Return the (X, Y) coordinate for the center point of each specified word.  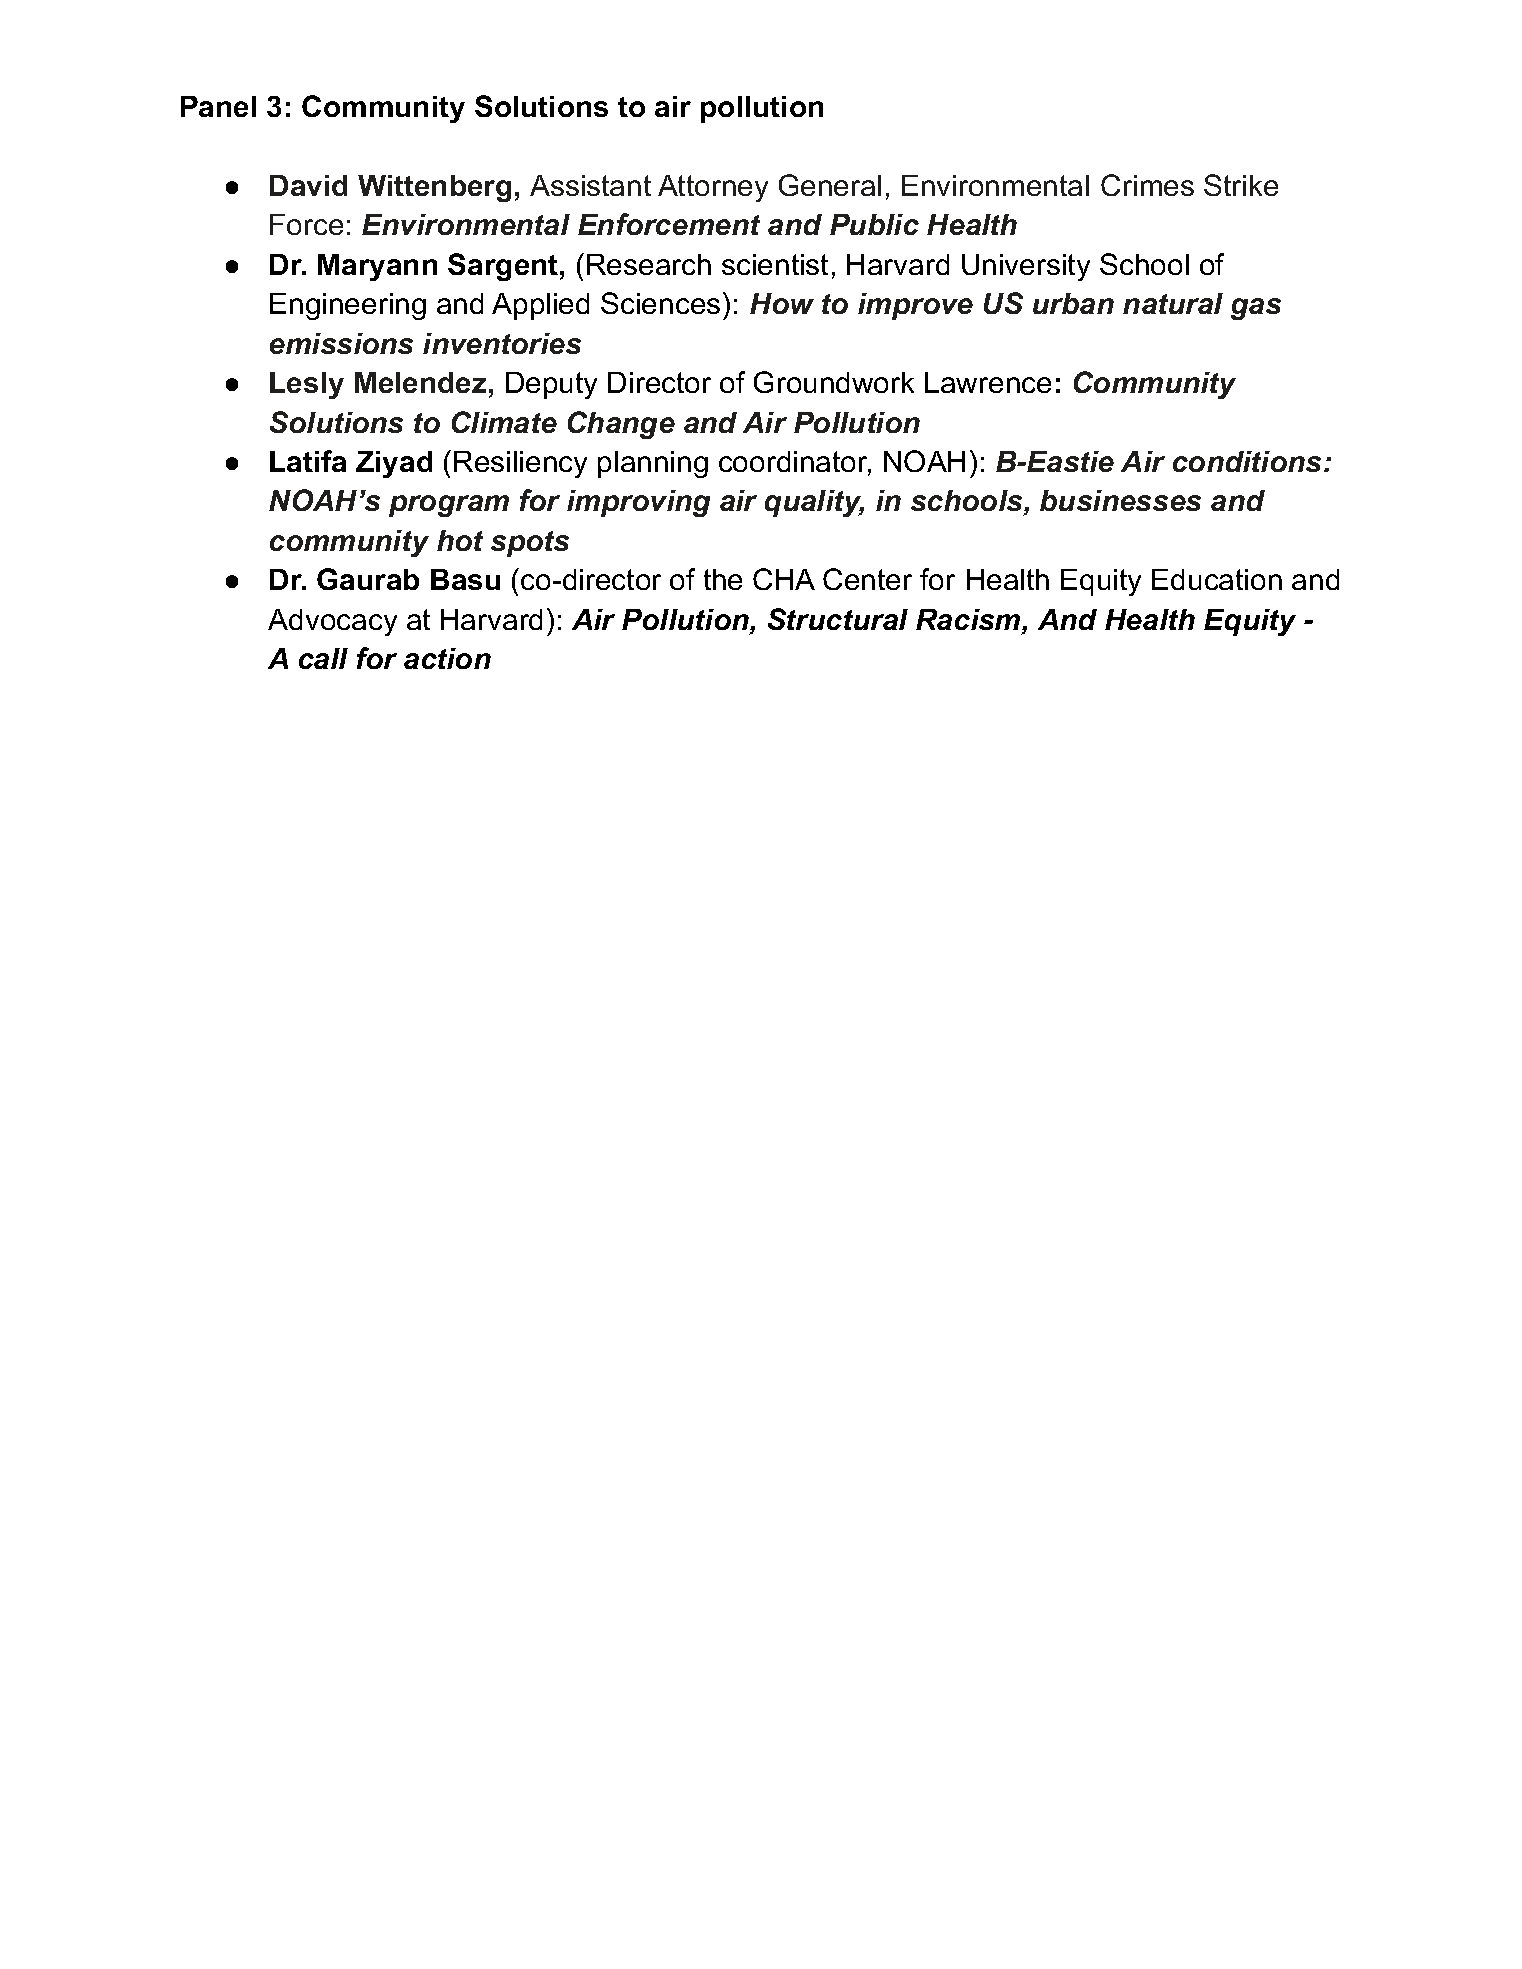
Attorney (713, 188)
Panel (218, 106)
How (782, 303)
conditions (1247, 461)
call (323, 658)
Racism (969, 621)
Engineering (348, 306)
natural (1173, 303)
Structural (838, 619)
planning (653, 464)
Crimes (1147, 185)
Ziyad (394, 464)
